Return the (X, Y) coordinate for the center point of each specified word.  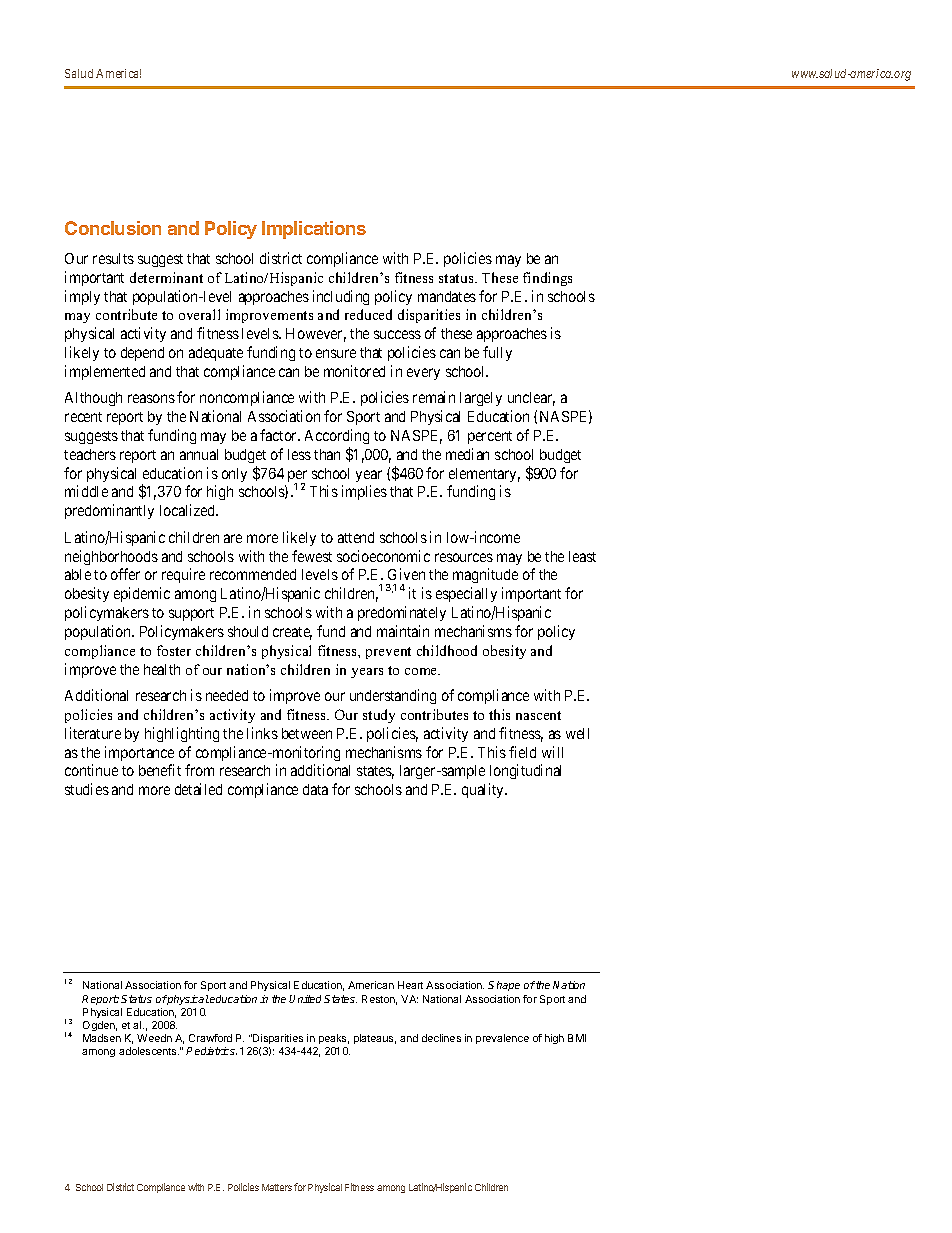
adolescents (149, 1051)
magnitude (485, 575)
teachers (90, 454)
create (292, 633)
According (337, 436)
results (113, 258)
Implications (314, 230)
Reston (379, 1000)
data (315, 789)
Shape (504, 986)
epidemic (142, 594)
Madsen (102, 1038)
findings (547, 279)
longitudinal (525, 771)
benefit (160, 770)
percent (490, 437)
